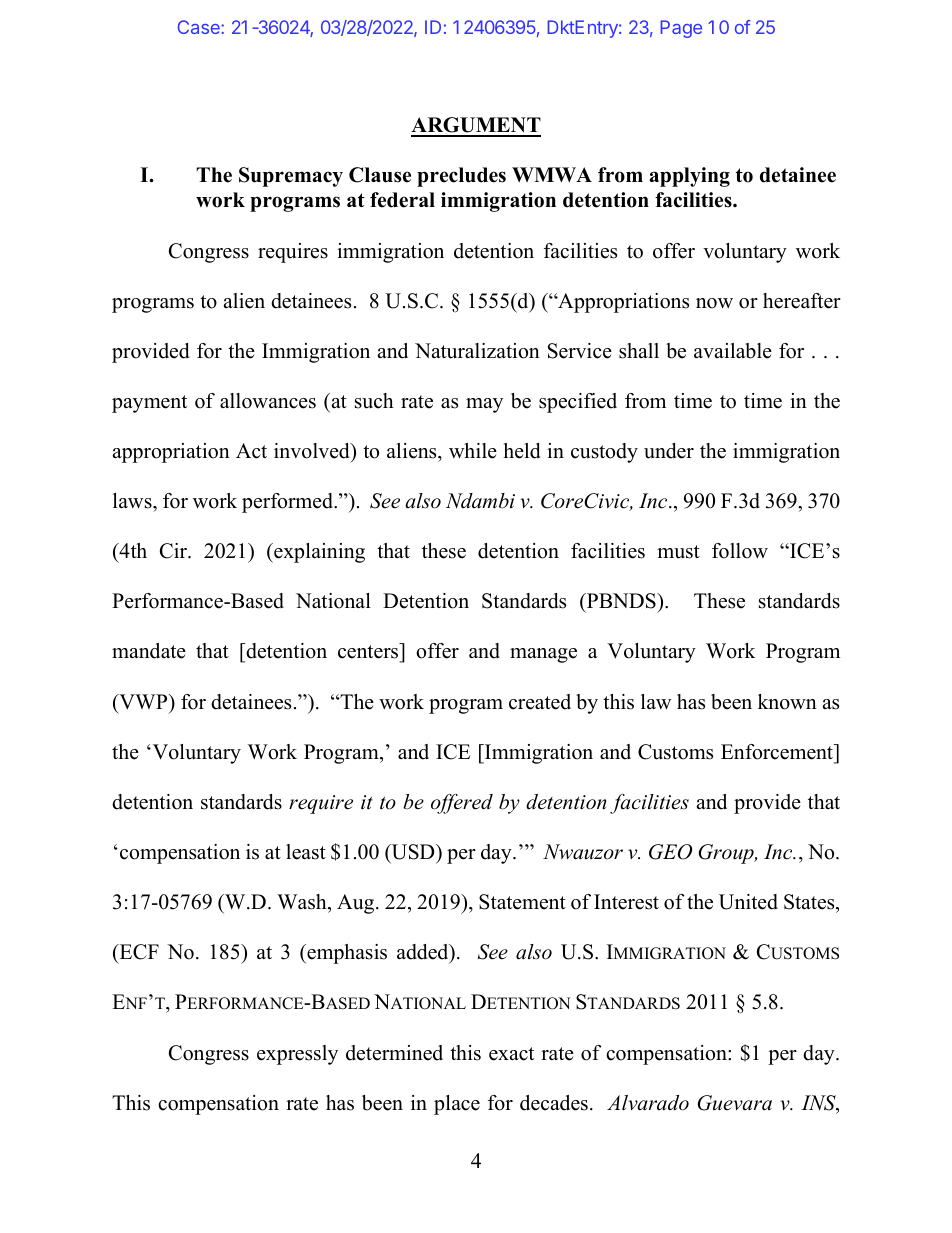  I want to click on Page, so click(681, 29).
